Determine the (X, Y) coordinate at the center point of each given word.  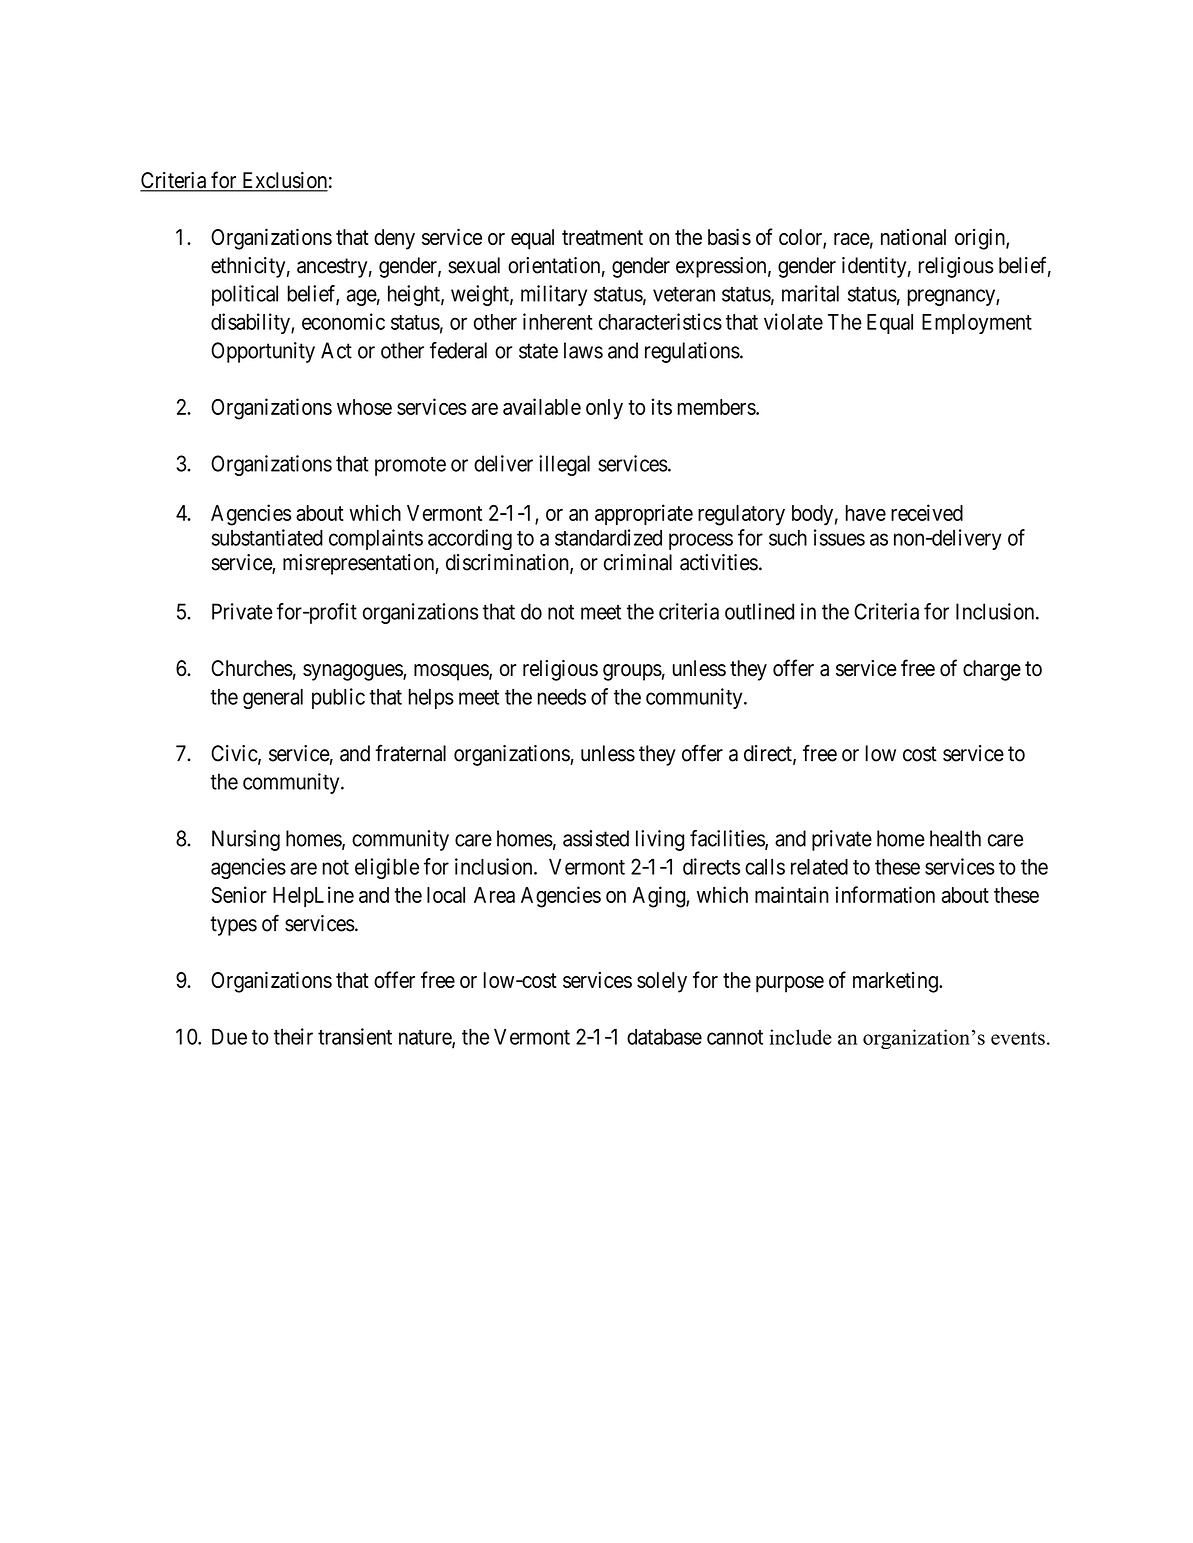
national (913, 237)
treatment (602, 237)
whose (364, 407)
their (293, 1036)
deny (394, 239)
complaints (376, 539)
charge (992, 670)
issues (839, 537)
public (338, 698)
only (604, 409)
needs (562, 697)
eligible (387, 868)
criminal (638, 562)
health (955, 838)
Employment (977, 324)
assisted (596, 838)
